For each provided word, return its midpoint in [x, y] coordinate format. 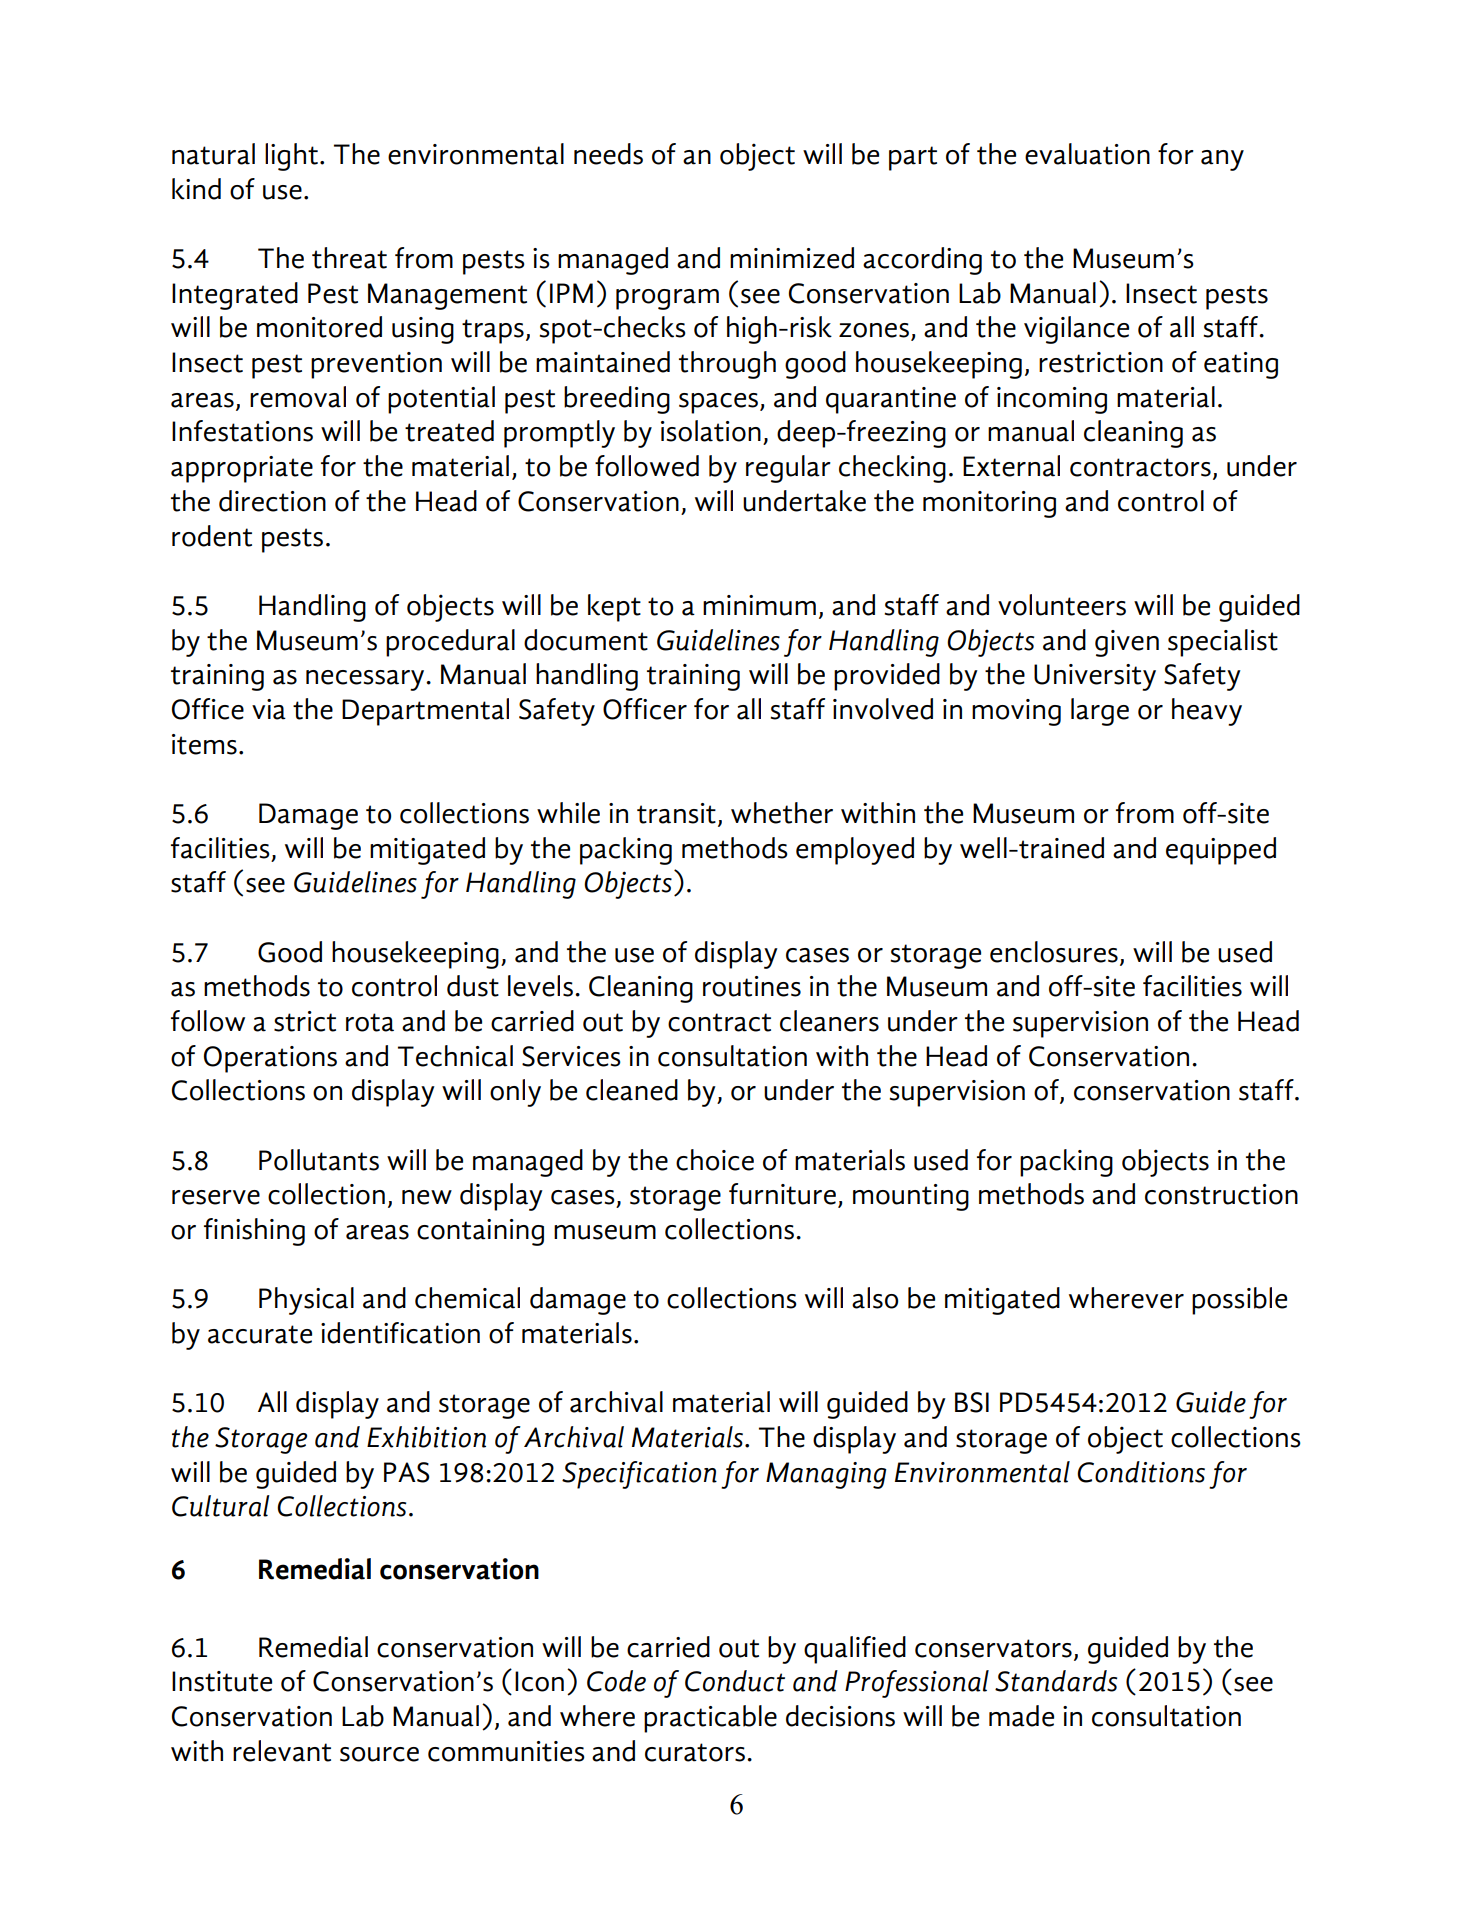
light [291, 157]
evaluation [1087, 154]
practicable [710, 1719]
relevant [282, 1751]
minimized [792, 258]
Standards [1056, 1681]
